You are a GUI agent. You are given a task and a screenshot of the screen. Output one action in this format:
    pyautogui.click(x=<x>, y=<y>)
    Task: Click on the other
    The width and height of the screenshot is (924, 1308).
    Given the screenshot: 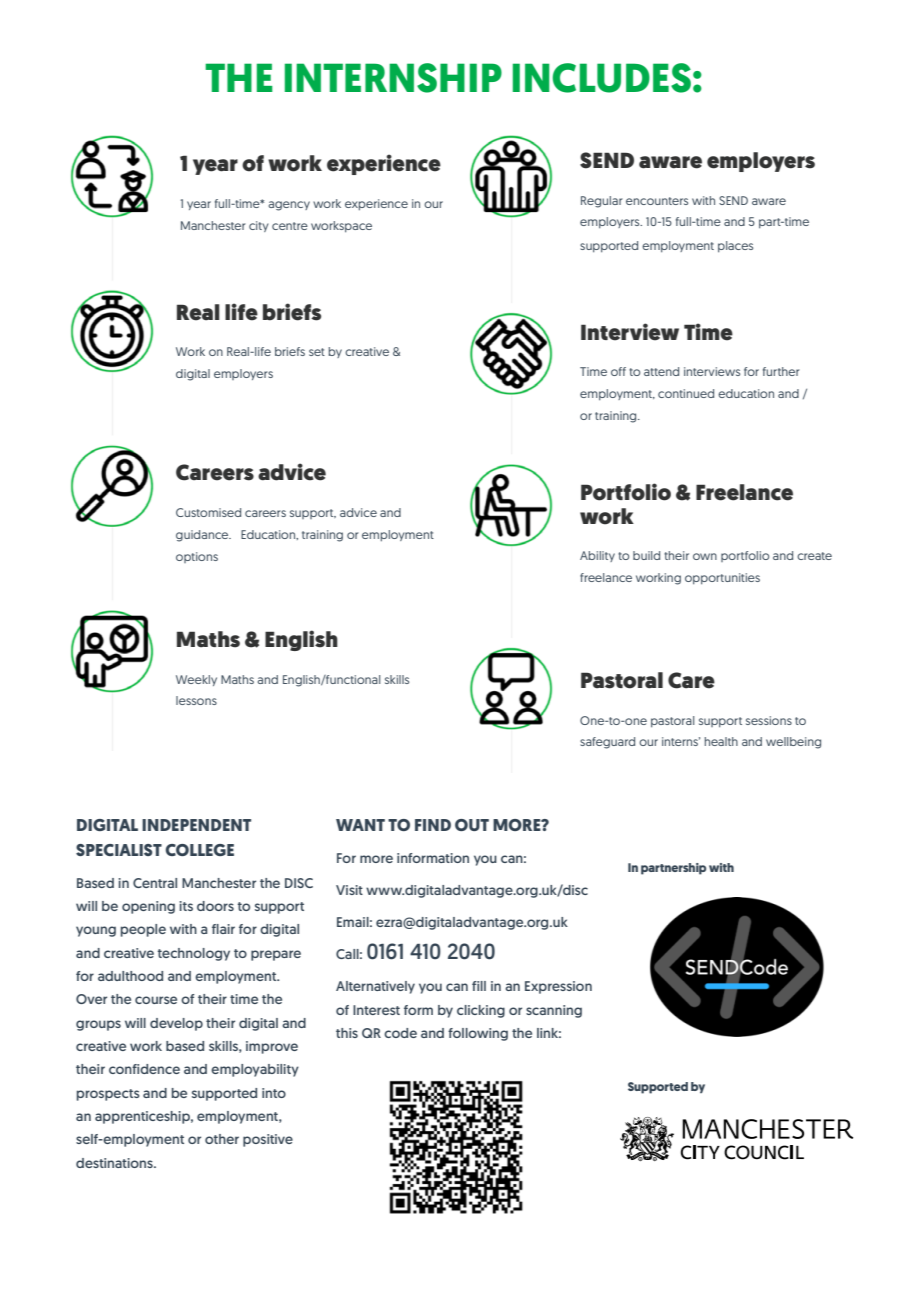 What is the action you would take?
    pyautogui.click(x=222, y=1139)
